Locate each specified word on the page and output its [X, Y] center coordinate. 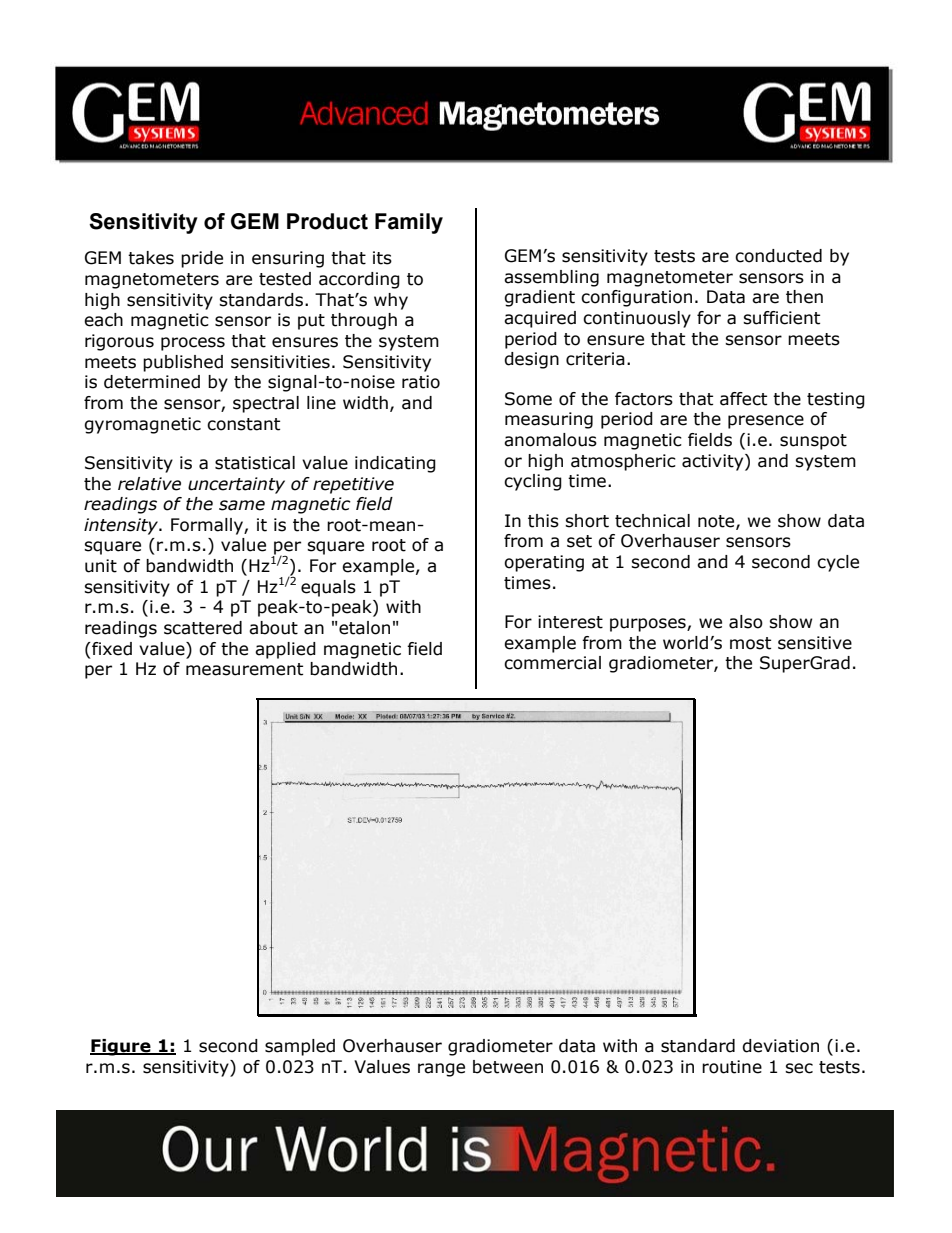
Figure [121, 1047]
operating [544, 563]
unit [101, 566]
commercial [552, 663]
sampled [300, 1047]
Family [409, 223]
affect [743, 399]
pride [202, 259]
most [750, 643]
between [508, 1067]
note [717, 522]
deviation [780, 1046]
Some [528, 399]
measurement [244, 669]
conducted [778, 256]
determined [152, 382]
